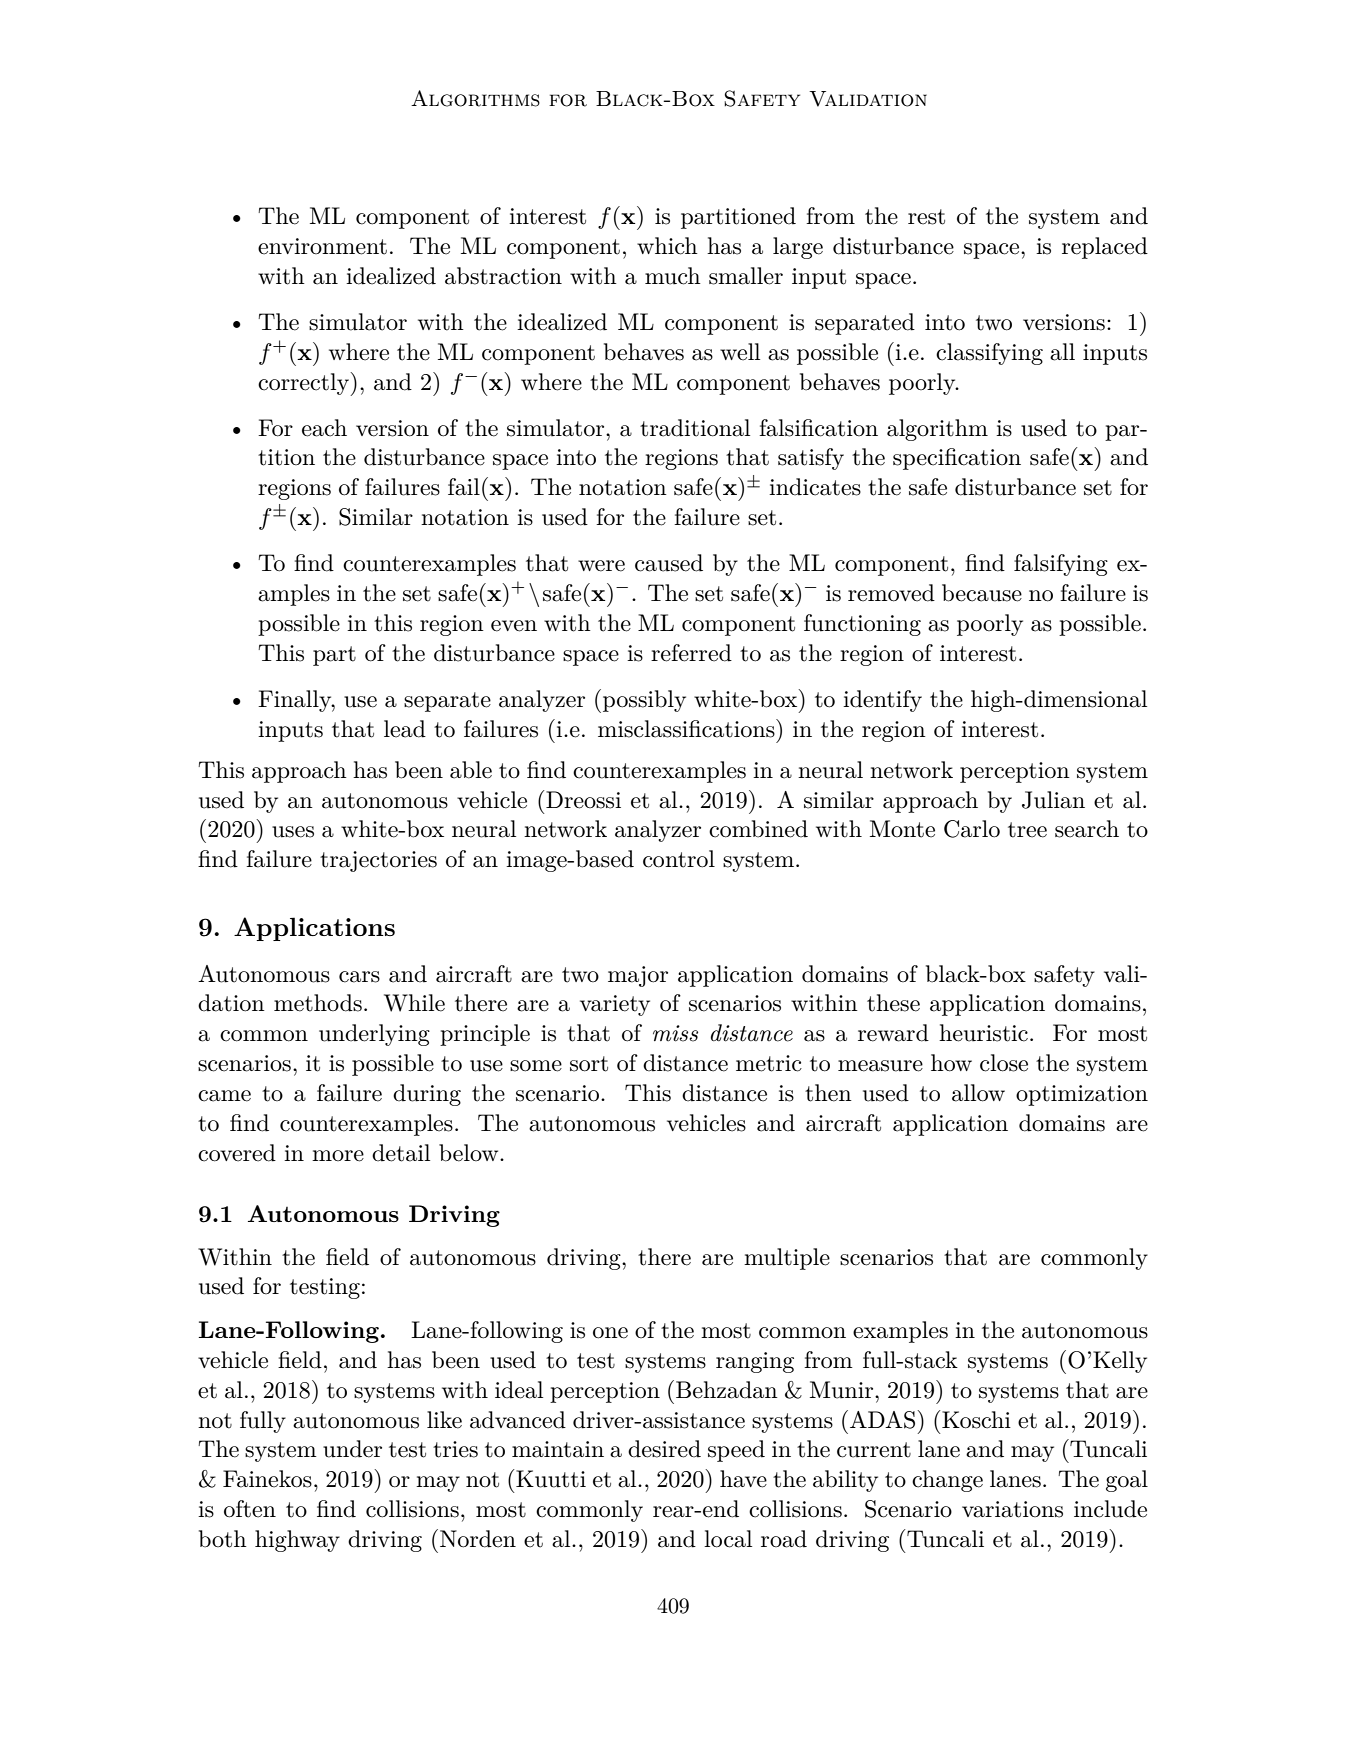 This screenshot has height=1743, width=1347. What do you see at coordinates (601, 566) in the screenshot?
I see `were` at bounding box center [601, 566].
